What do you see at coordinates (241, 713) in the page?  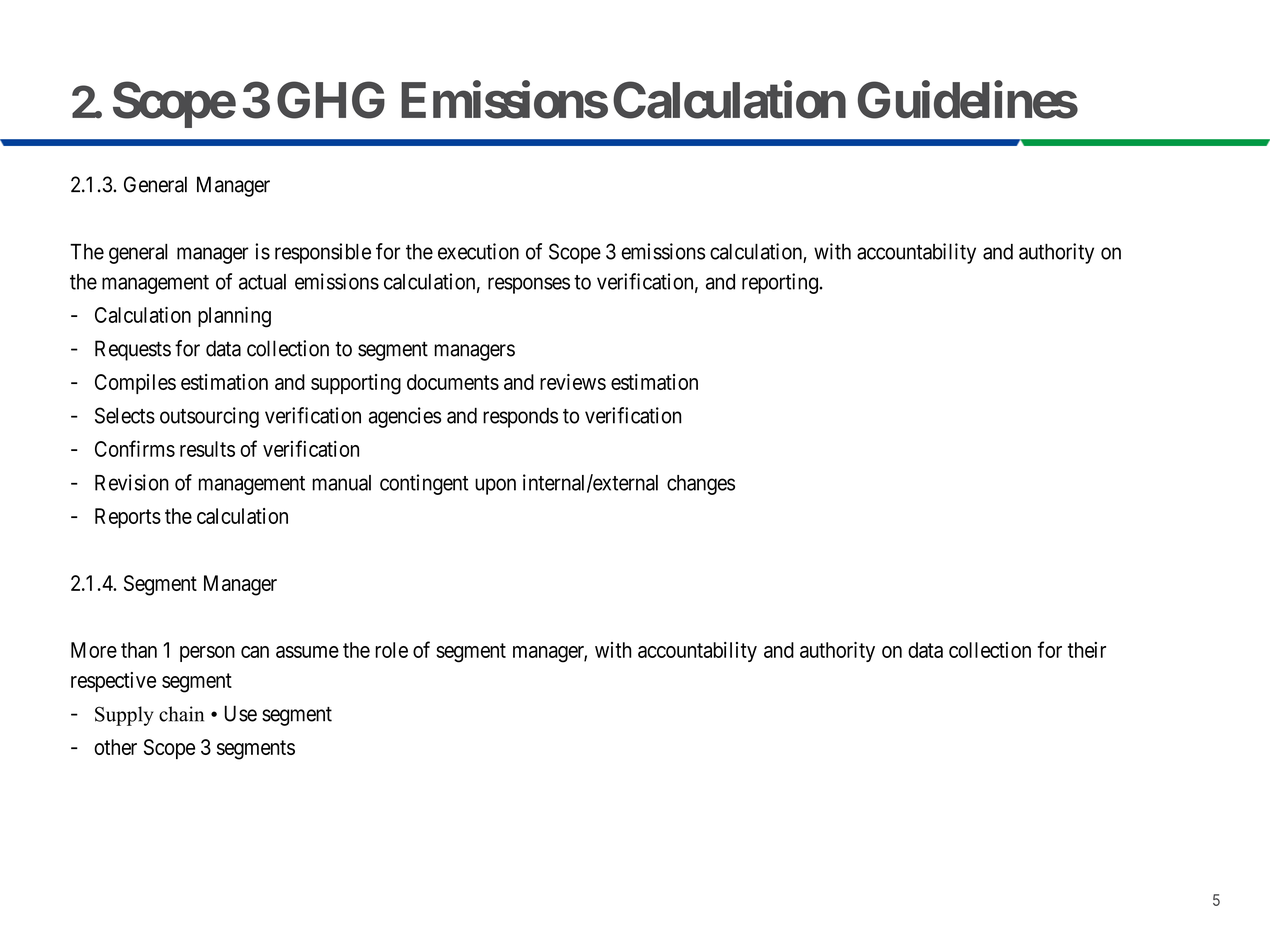 I see `Use` at bounding box center [241, 713].
